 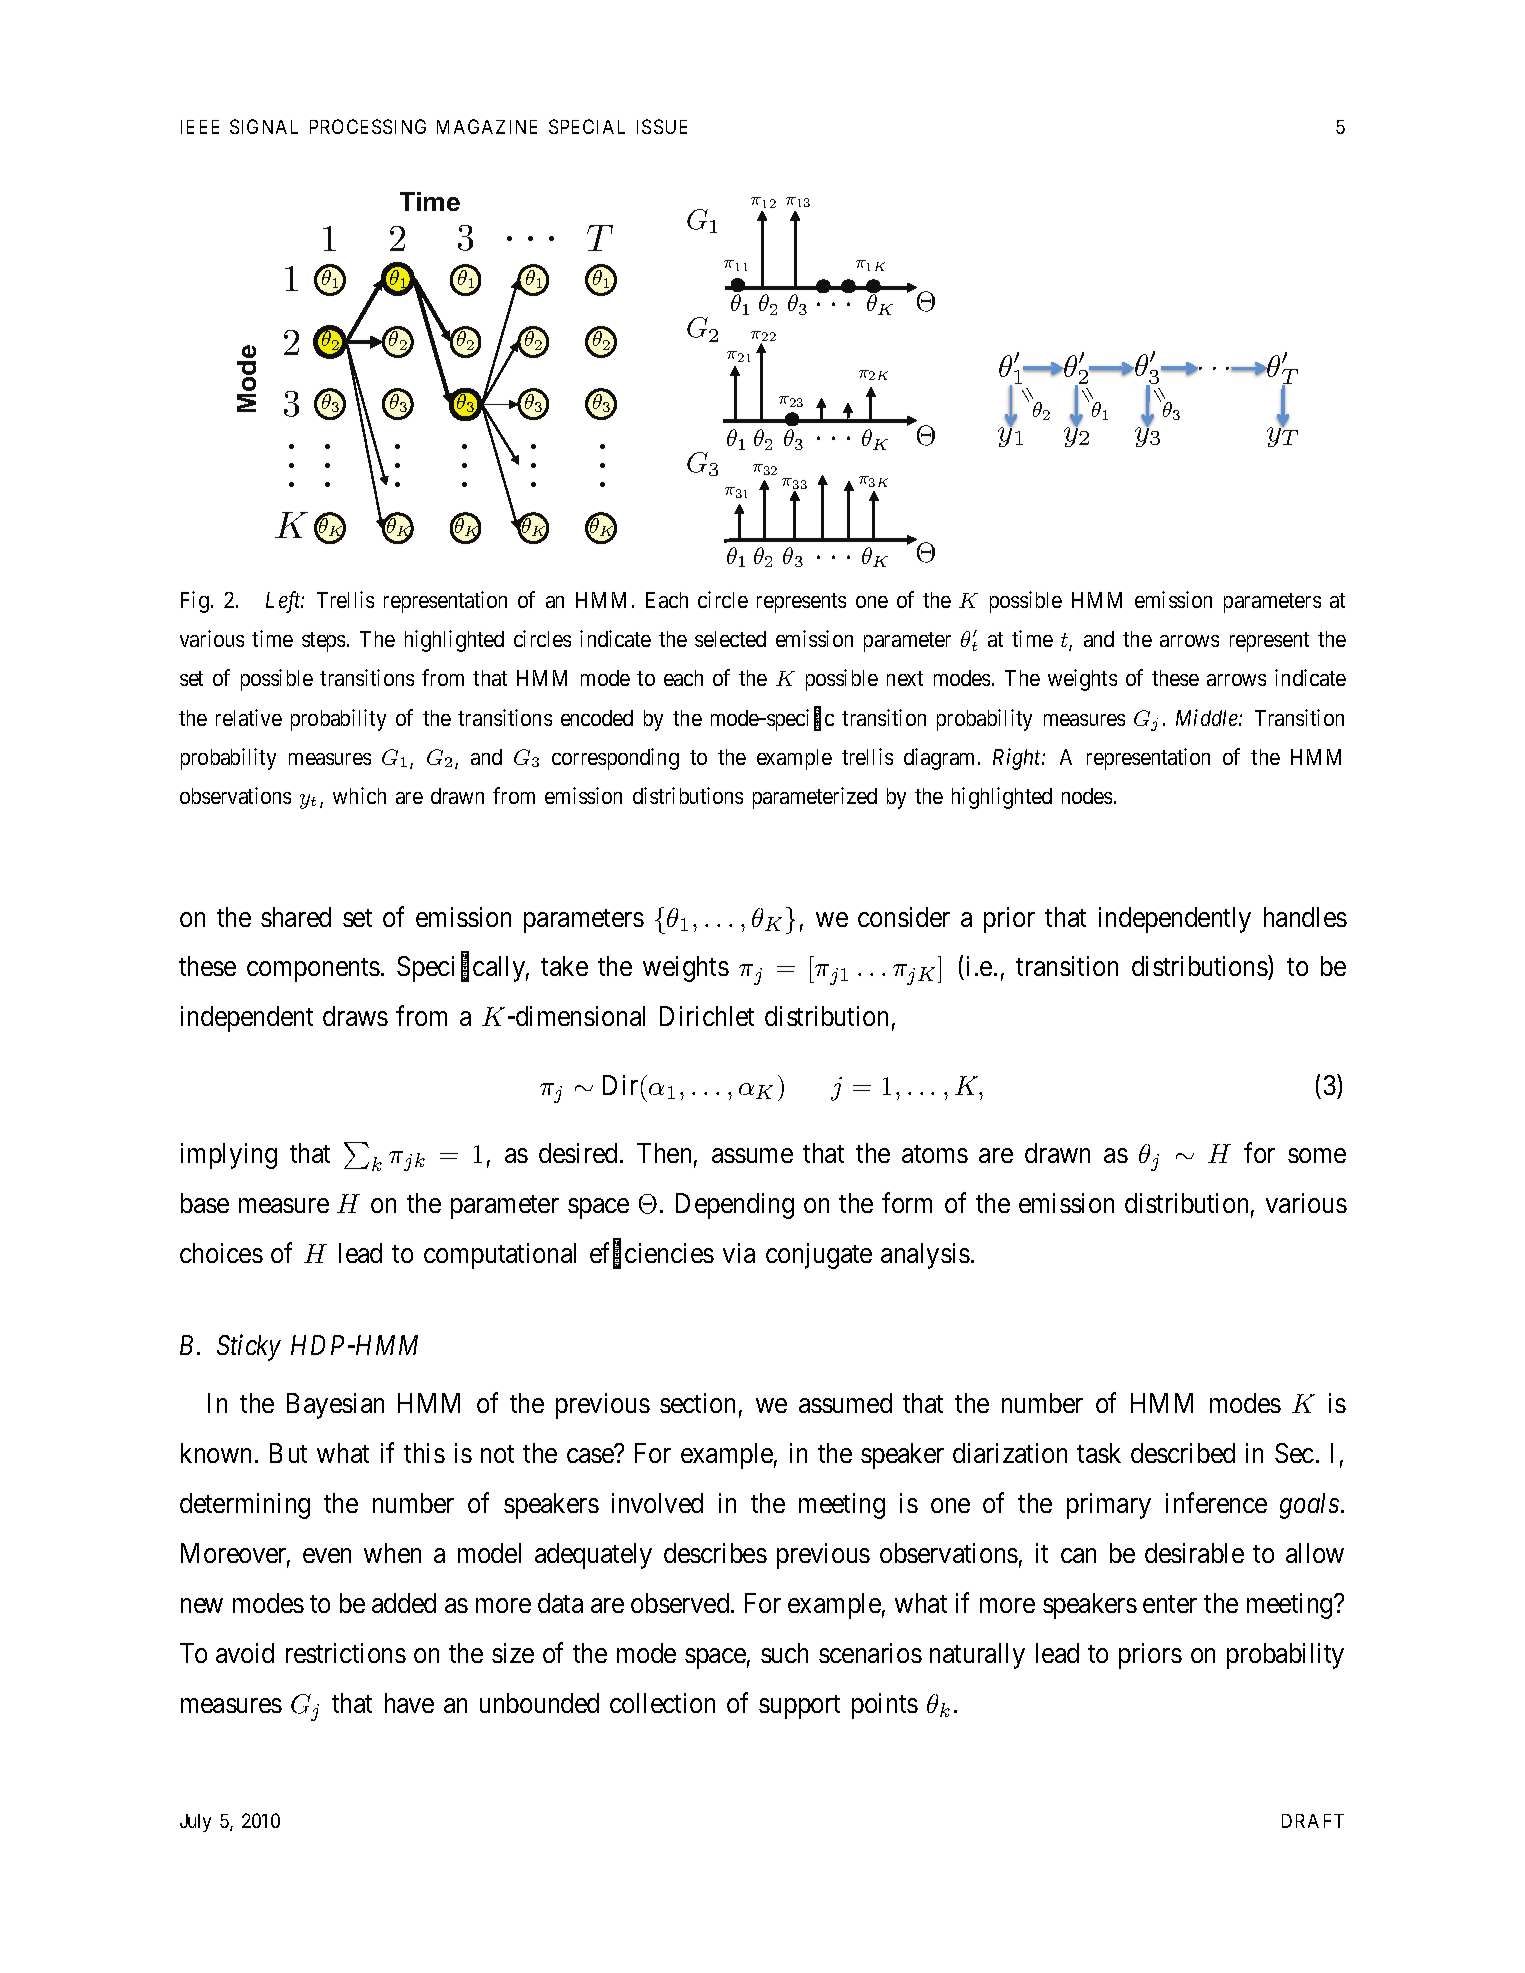 I want to click on via, so click(x=739, y=1253).
